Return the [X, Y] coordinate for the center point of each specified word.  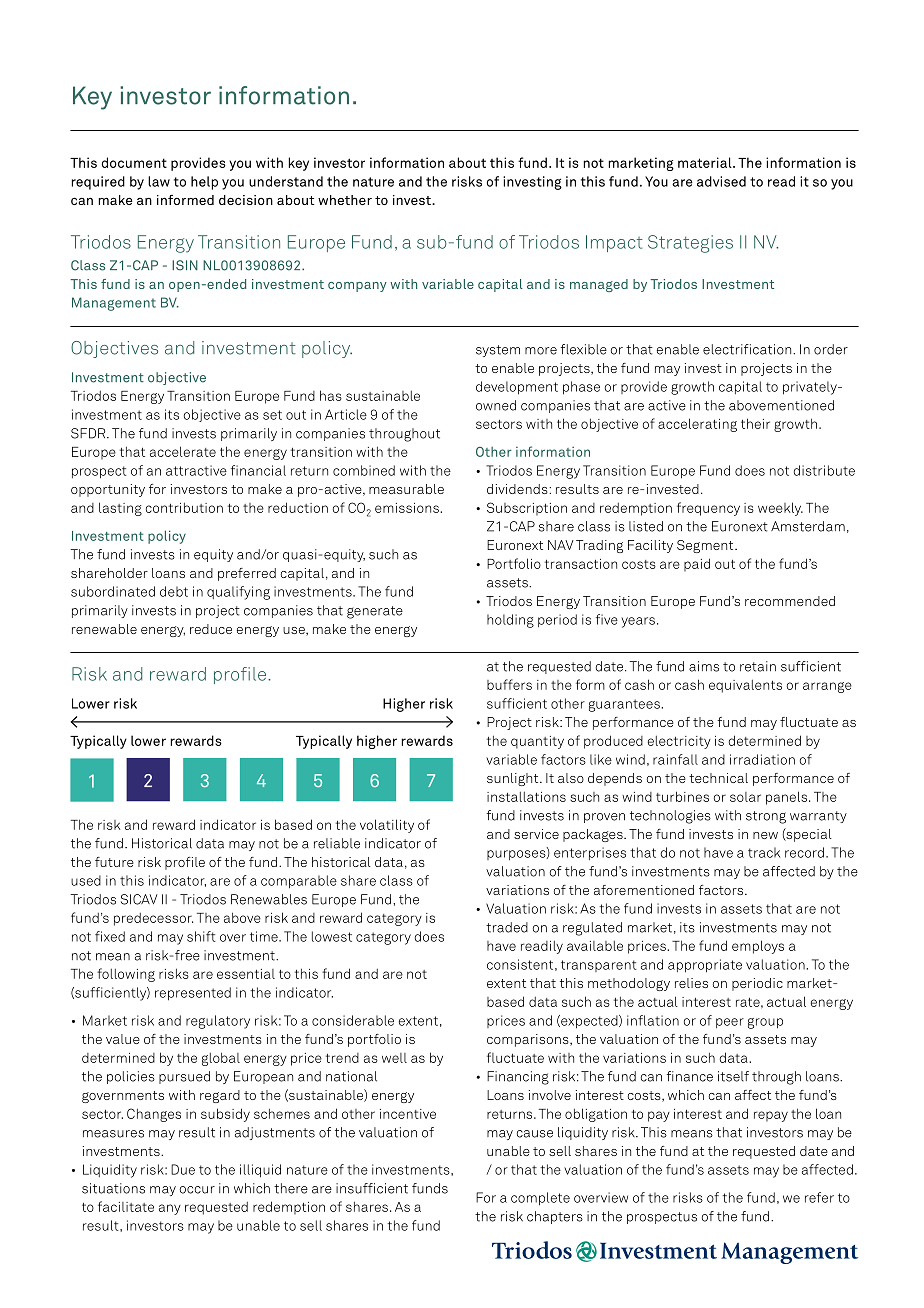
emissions [408, 508]
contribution [184, 507]
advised [721, 181]
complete [540, 1199]
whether [345, 200]
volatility [387, 826]
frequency [708, 509]
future [114, 862]
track [764, 852]
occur [197, 1190]
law [159, 181]
